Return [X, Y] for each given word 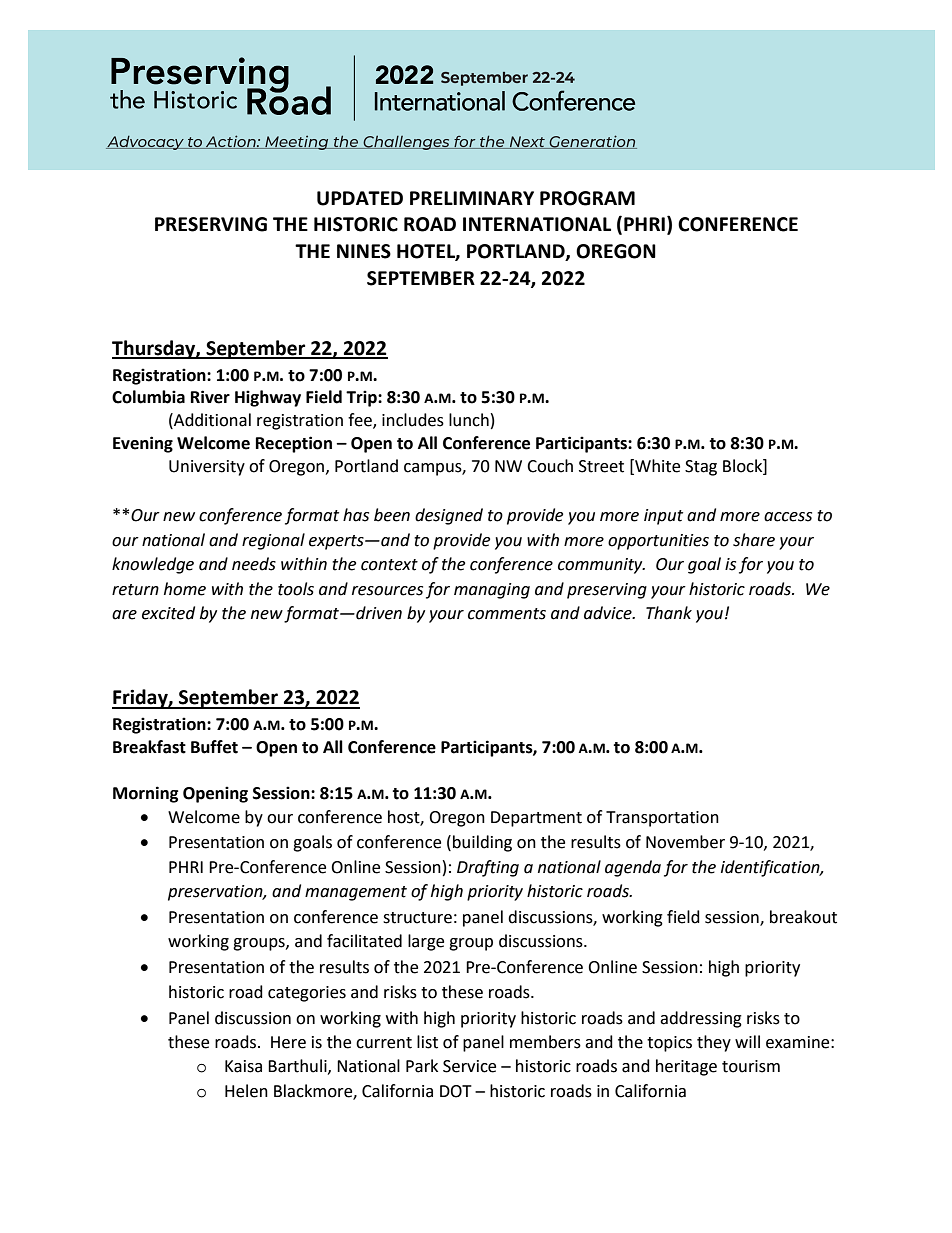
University [207, 468]
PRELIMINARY [472, 198]
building [482, 843]
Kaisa [243, 1066]
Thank [669, 613]
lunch [469, 420]
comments [507, 614]
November [685, 842]
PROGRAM [587, 198]
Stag [701, 468]
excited [168, 613]
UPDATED [360, 198]
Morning [146, 794]
